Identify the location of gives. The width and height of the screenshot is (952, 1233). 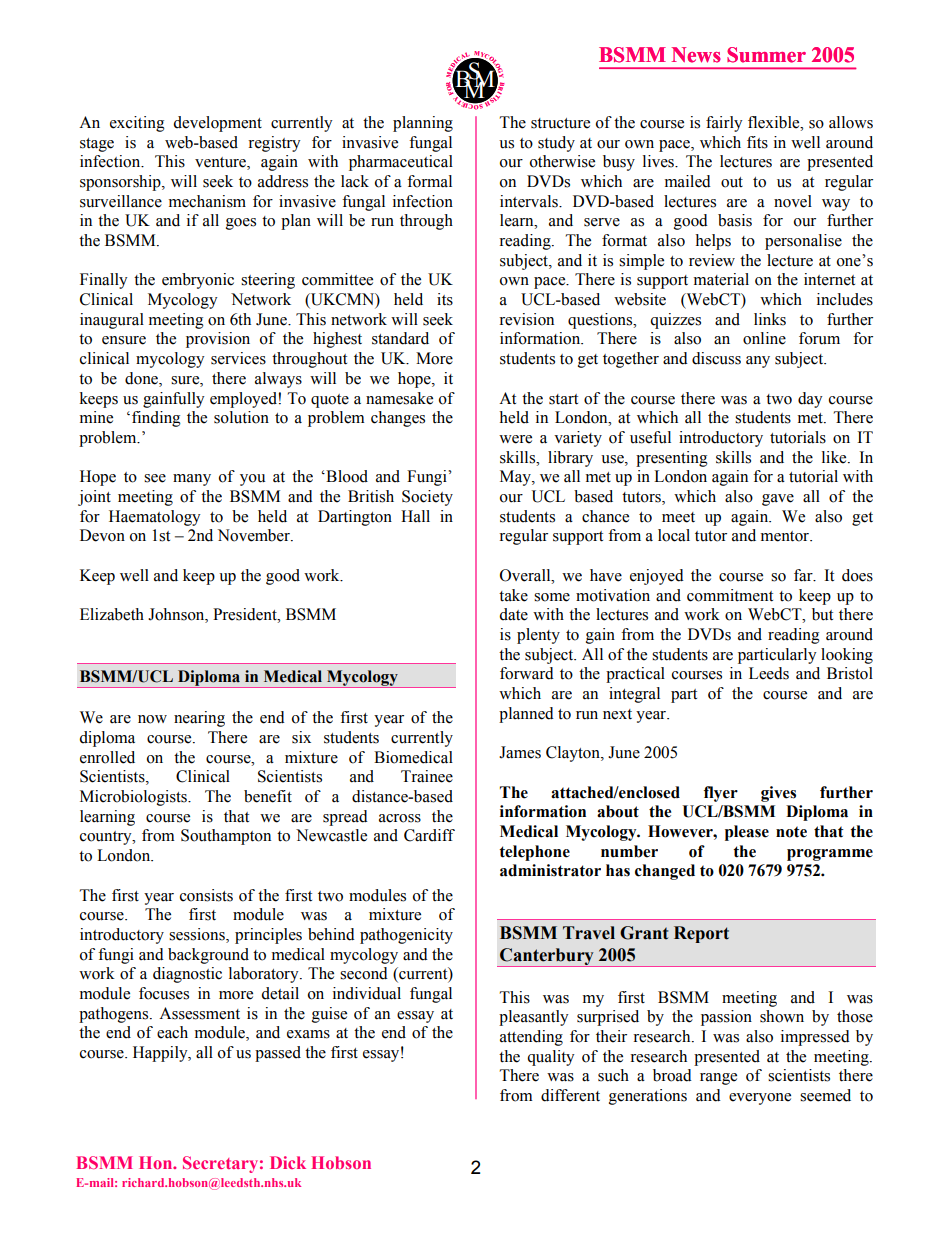
(778, 794).
